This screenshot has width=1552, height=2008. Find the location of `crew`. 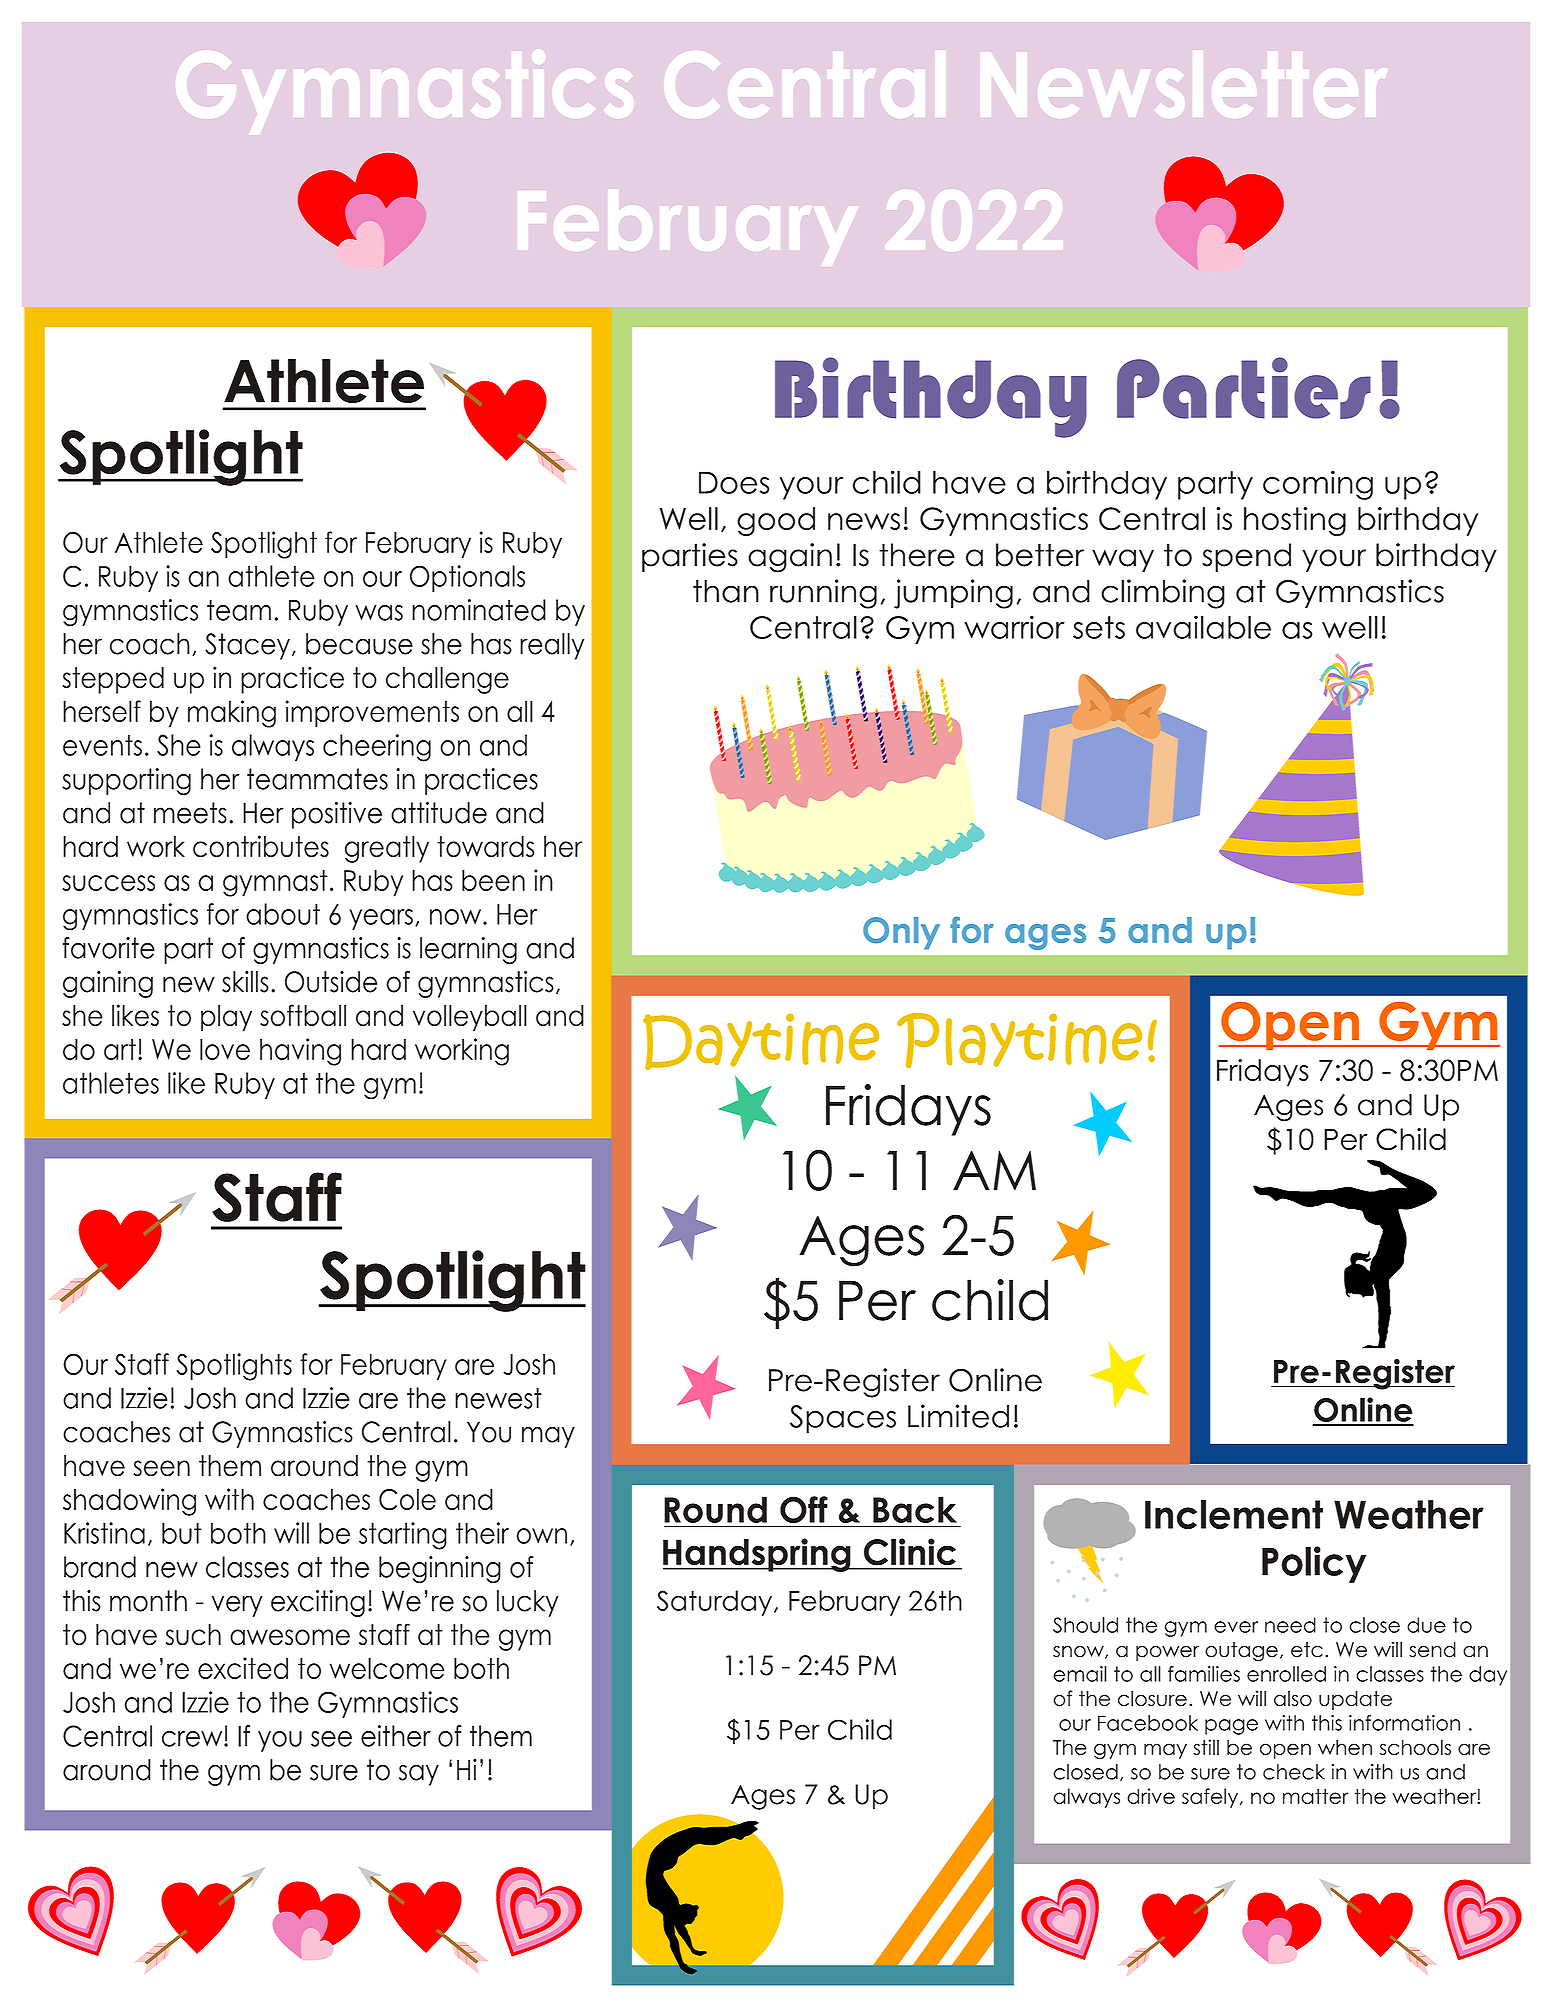

crew is located at coordinates (193, 1738).
